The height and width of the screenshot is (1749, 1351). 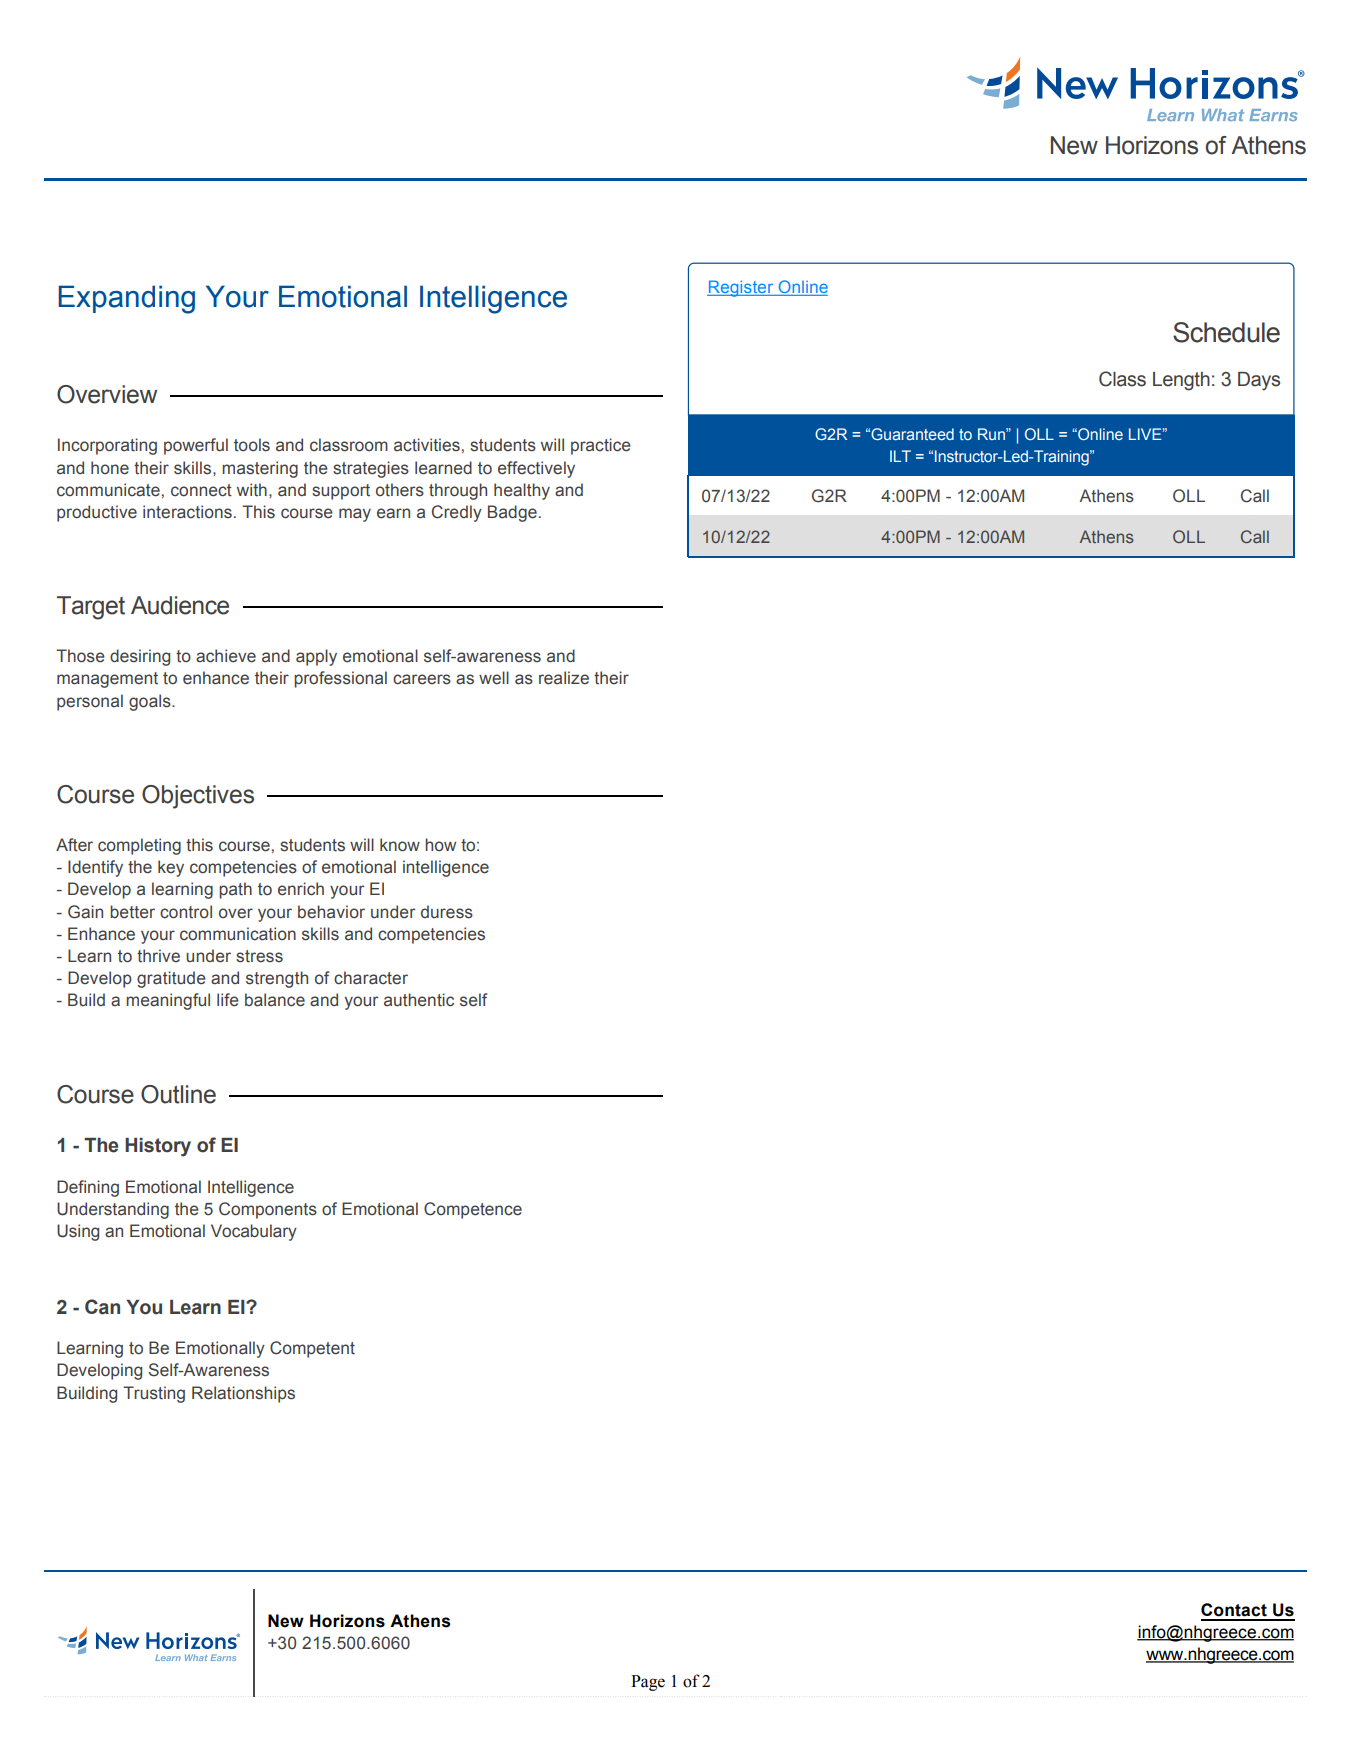 I want to click on Components, so click(x=268, y=1210).
